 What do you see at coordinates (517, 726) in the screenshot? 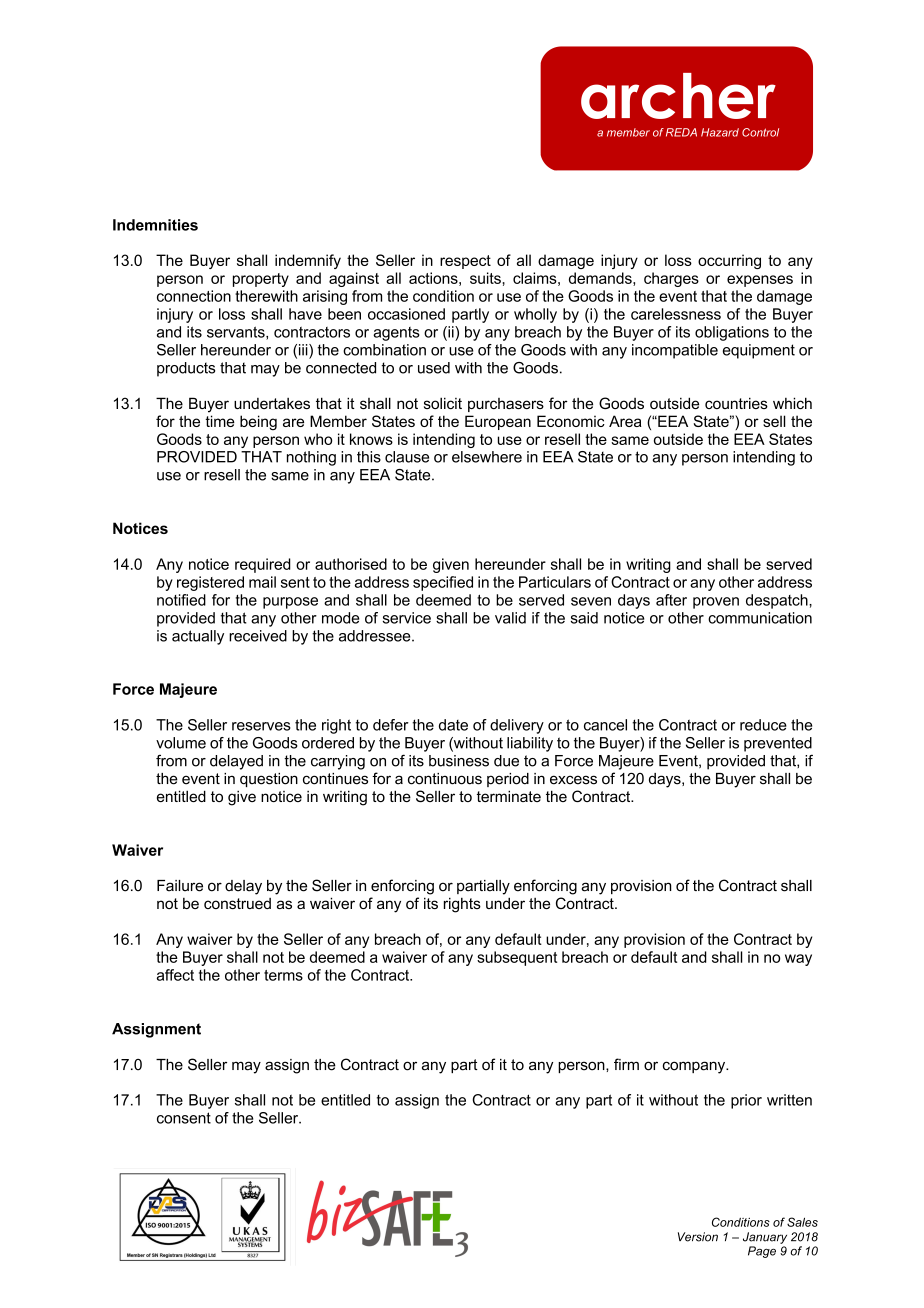
I see `delivery` at bounding box center [517, 726].
